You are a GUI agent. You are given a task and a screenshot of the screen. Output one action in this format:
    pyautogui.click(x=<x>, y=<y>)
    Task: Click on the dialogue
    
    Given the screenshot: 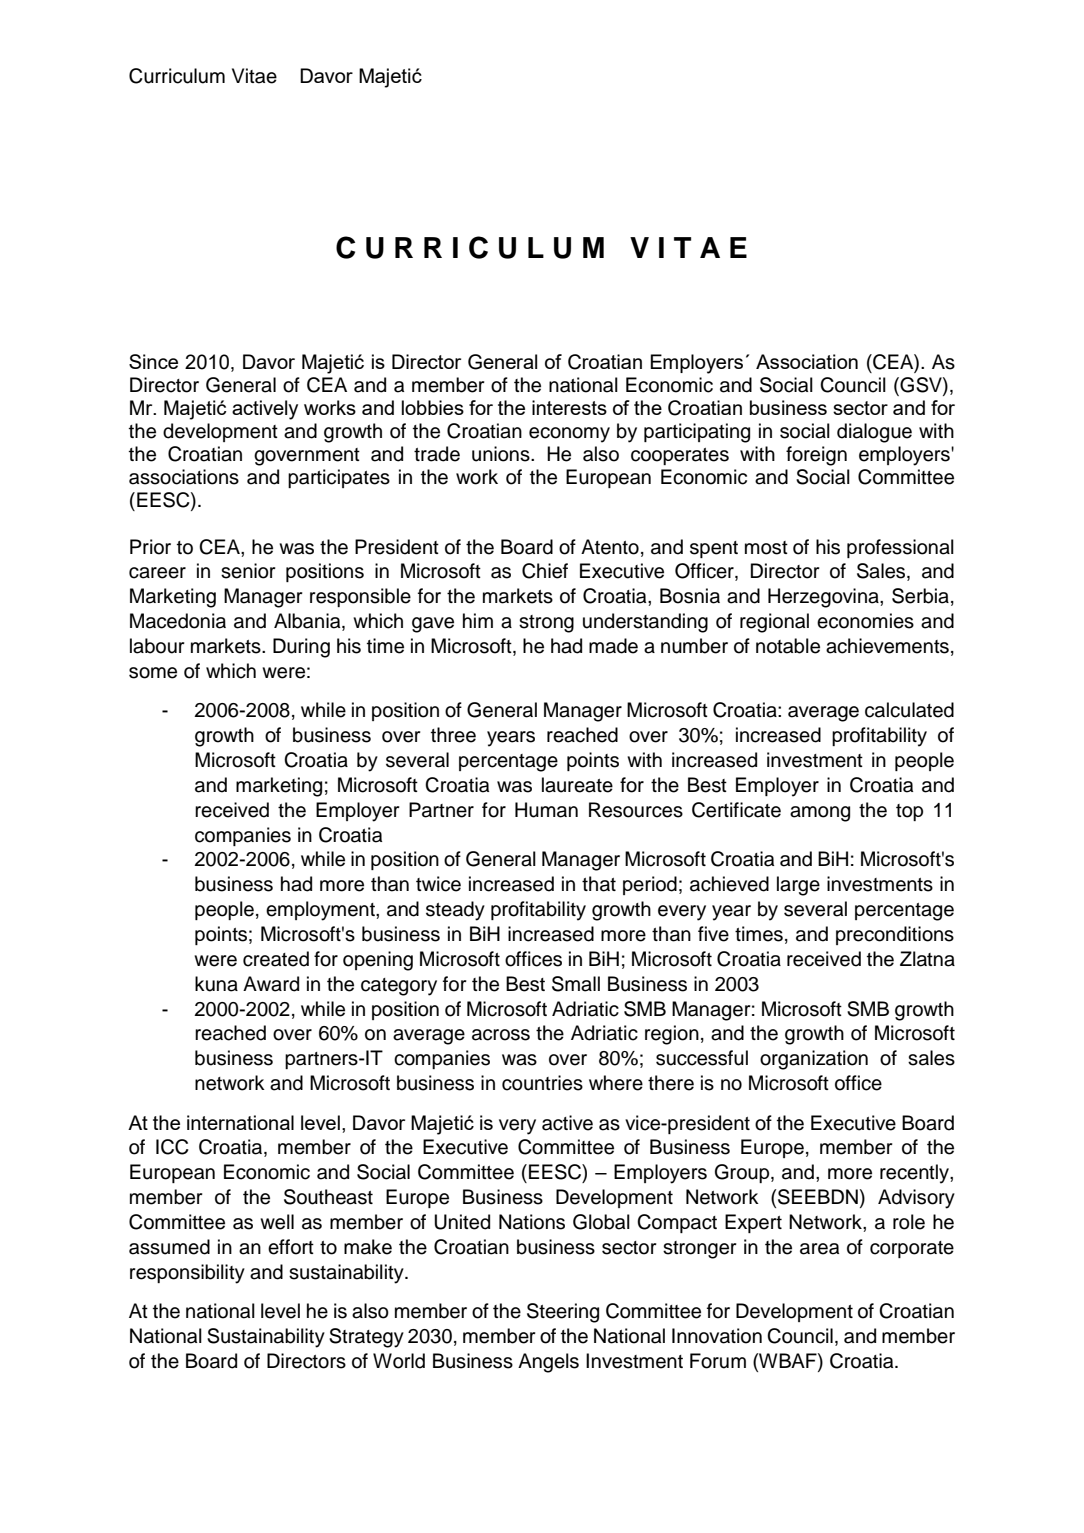 What is the action you would take?
    pyautogui.click(x=874, y=433)
